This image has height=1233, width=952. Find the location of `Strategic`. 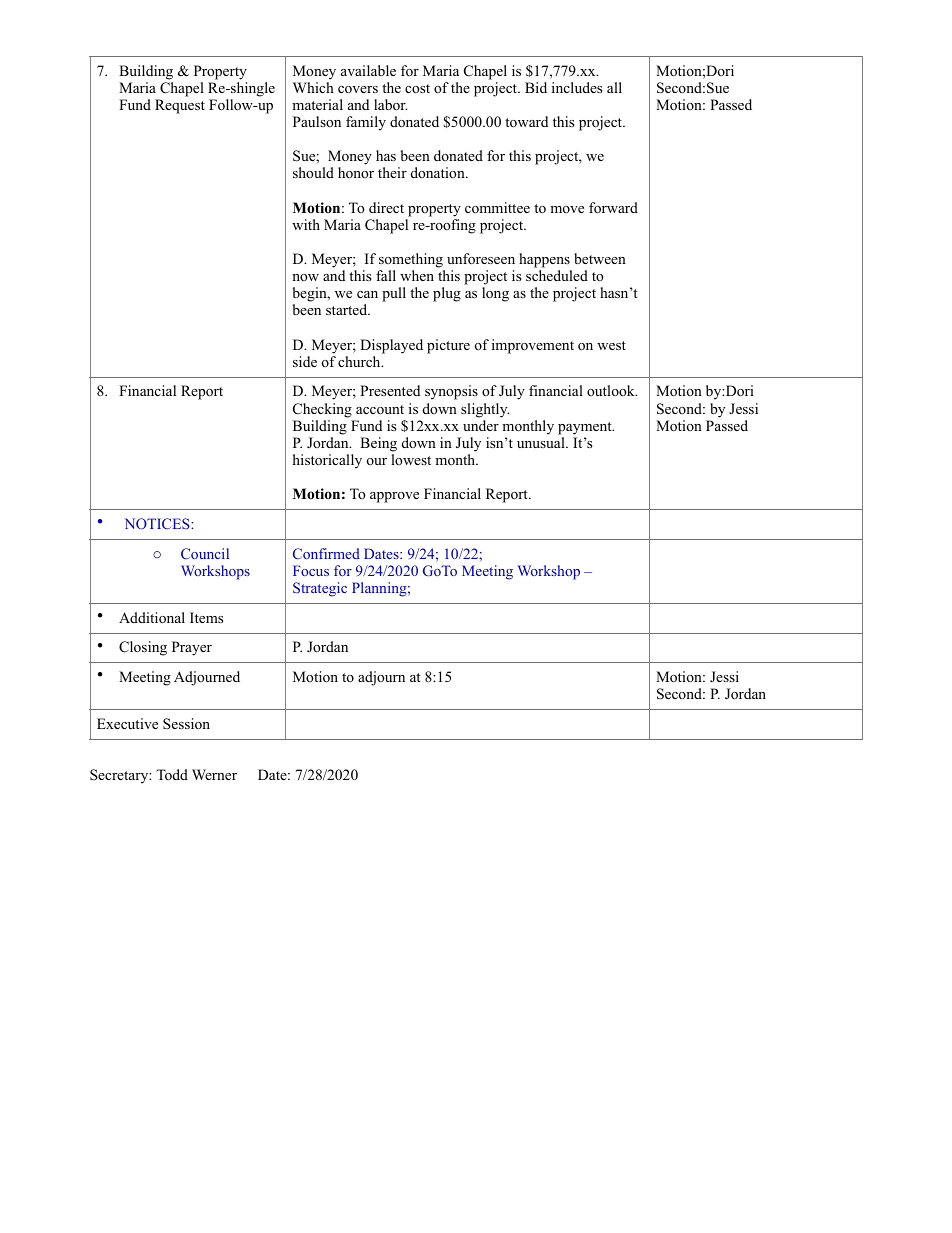

Strategic is located at coordinates (320, 589).
